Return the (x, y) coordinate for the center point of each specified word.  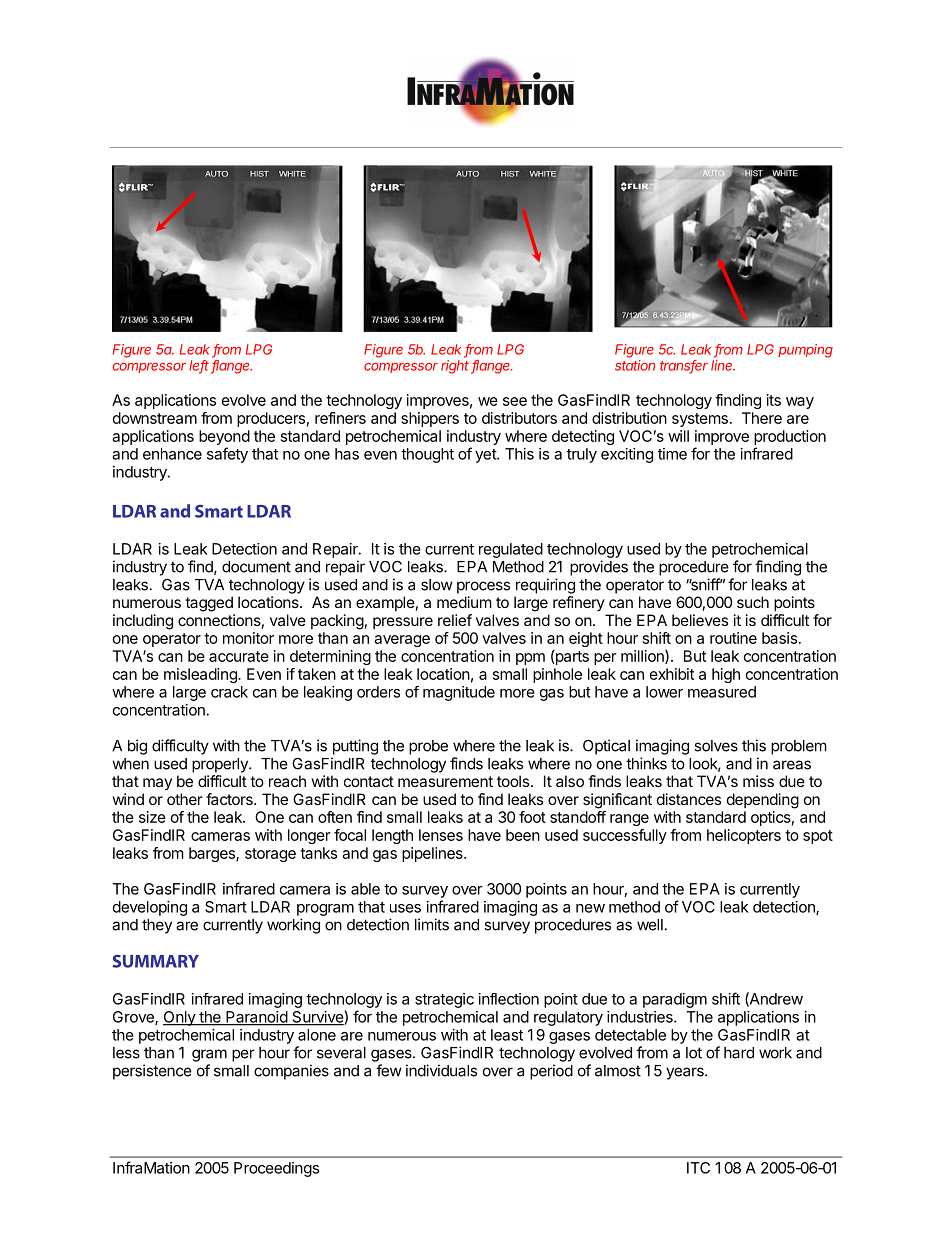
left (199, 366)
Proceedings (276, 1169)
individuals (441, 1070)
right (456, 367)
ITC (698, 1168)
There (762, 418)
